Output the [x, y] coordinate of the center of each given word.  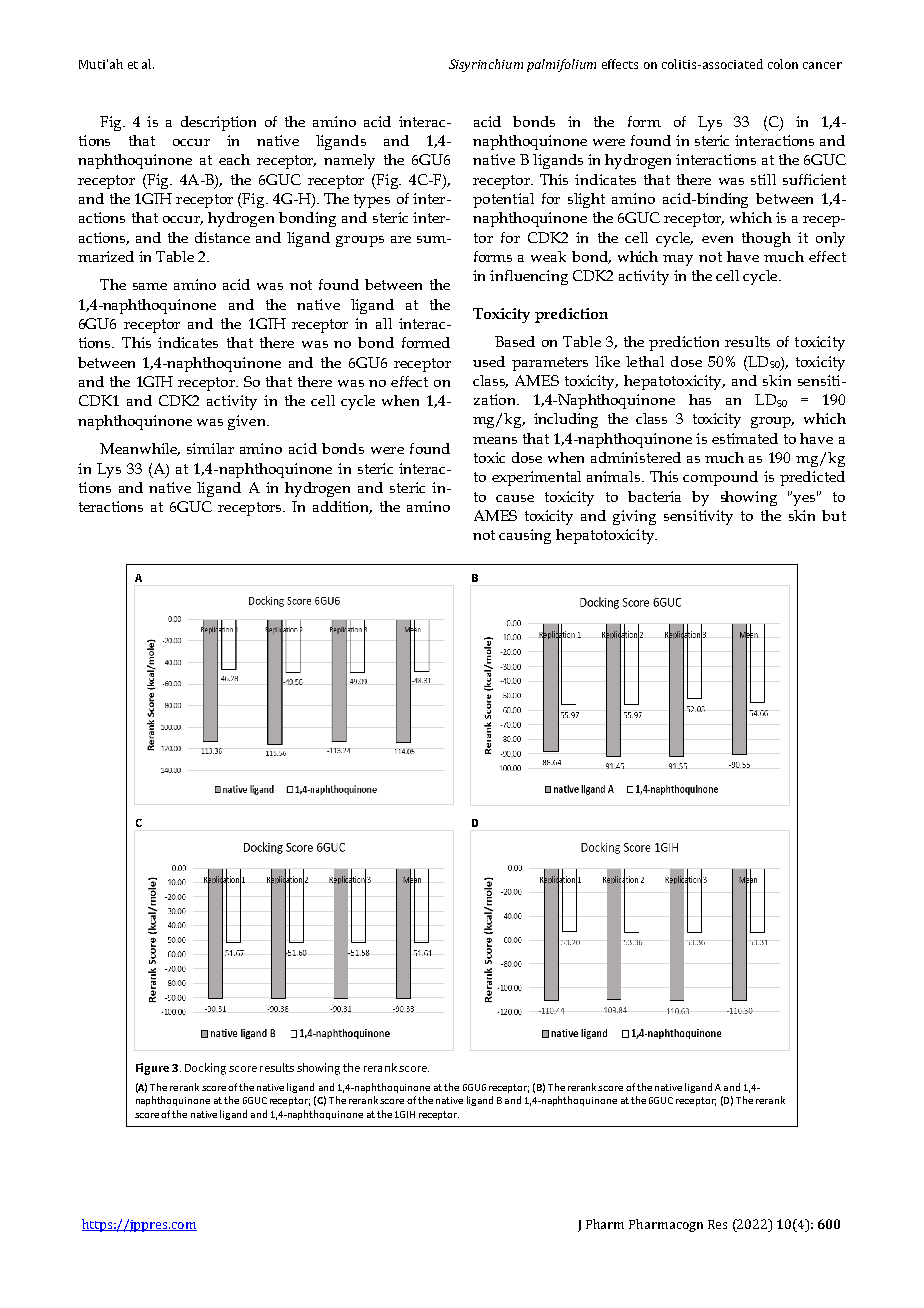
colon [783, 64]
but [834, 515]
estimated [745, 438]
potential [503, 200]
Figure [152, 1069]
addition [342, 507]
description [218, 123]
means [495, 440]
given [248, 422]
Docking [205, 1069]
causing [525, 536]
